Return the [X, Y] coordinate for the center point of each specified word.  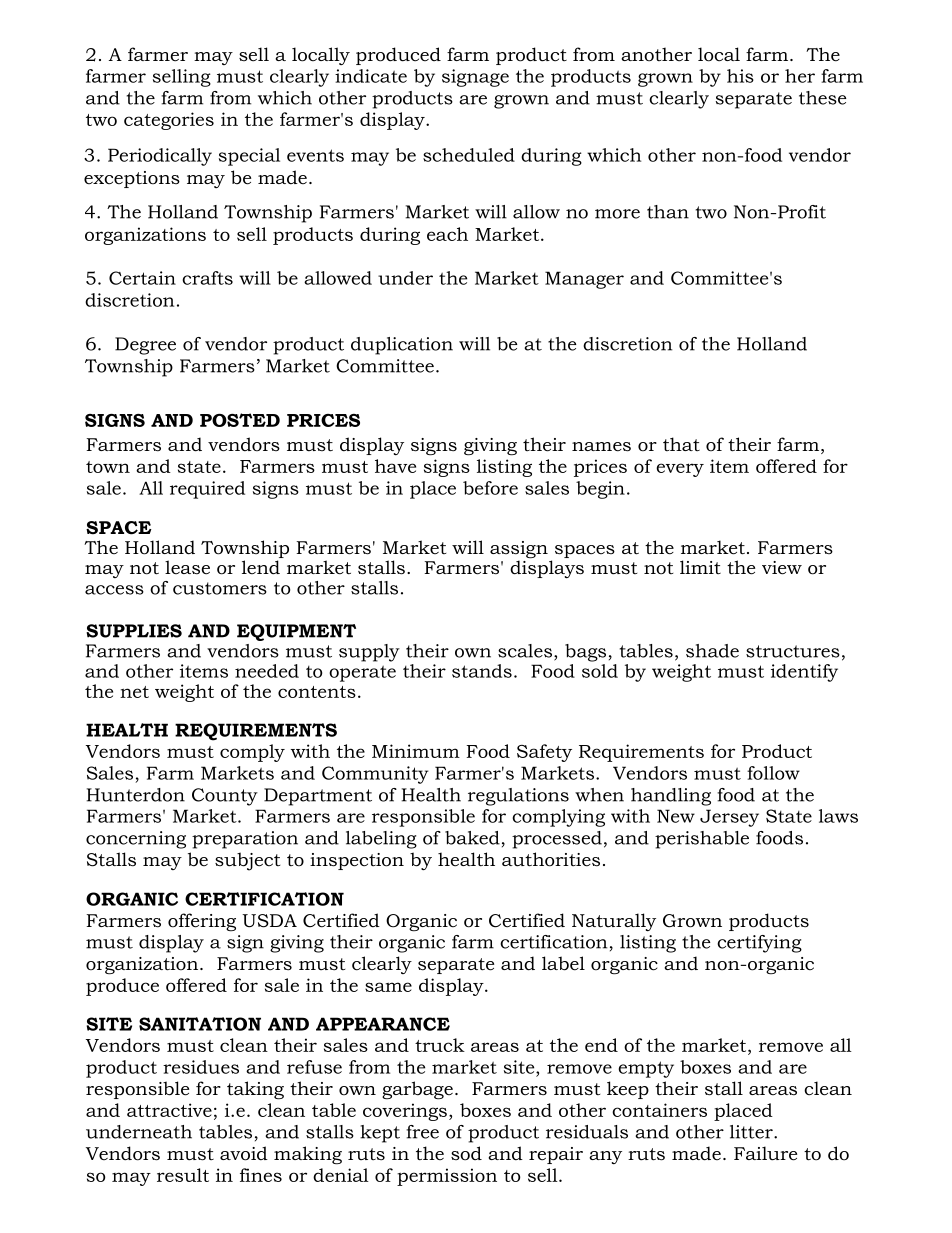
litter [752, 1132]
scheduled [469, 155]
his [740, 76]
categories [169, 121]
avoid [244, 1153]
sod [466, 1153]
